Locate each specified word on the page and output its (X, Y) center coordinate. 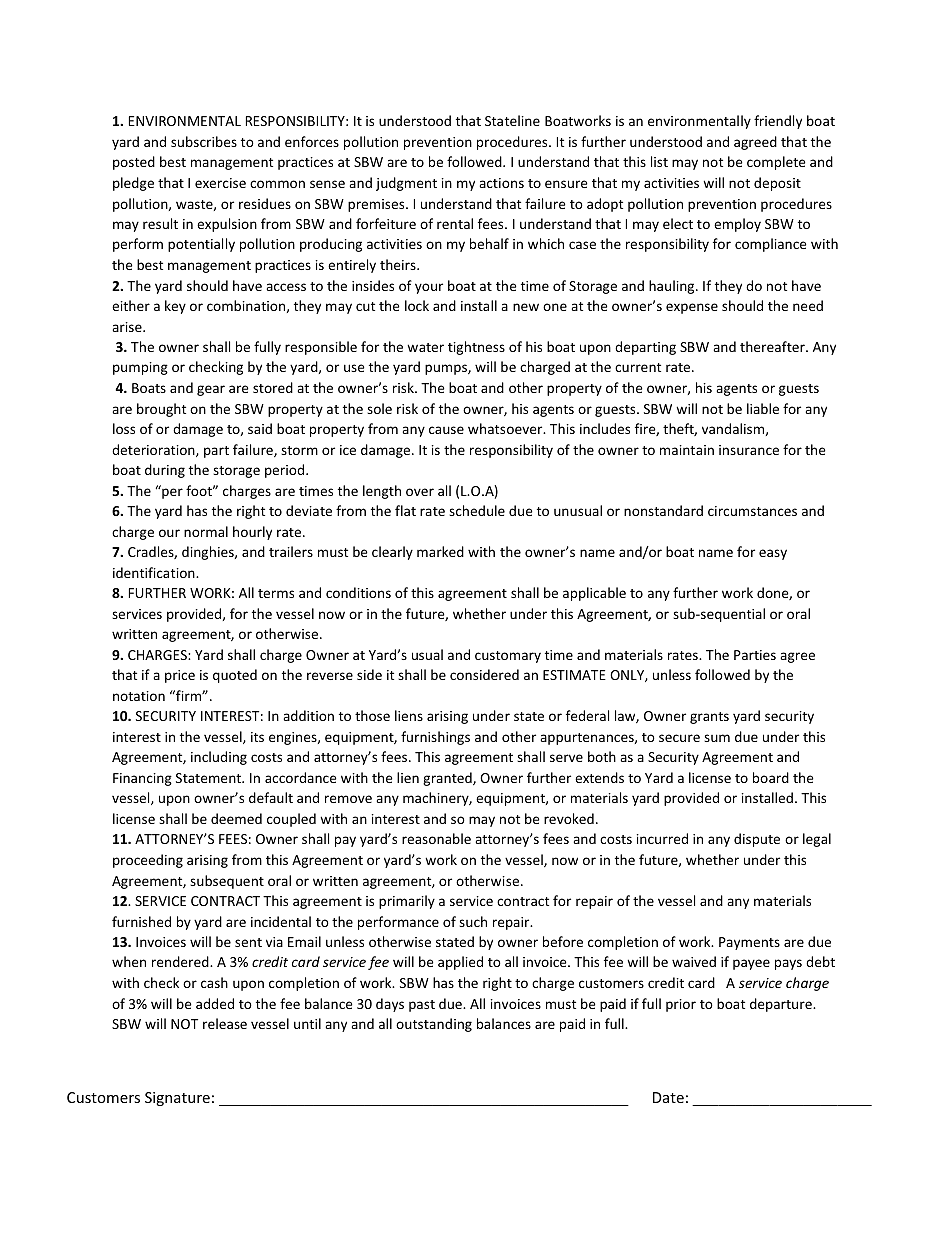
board (771, 777)
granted (448, 779)
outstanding (434, 1025)
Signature (177, 1099)
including (219, 758)
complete (776, 163)
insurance (749, 450)
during (165, 471)
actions (501, 183)
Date (668, 1097)
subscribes (204, 141)
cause (446, 430)
